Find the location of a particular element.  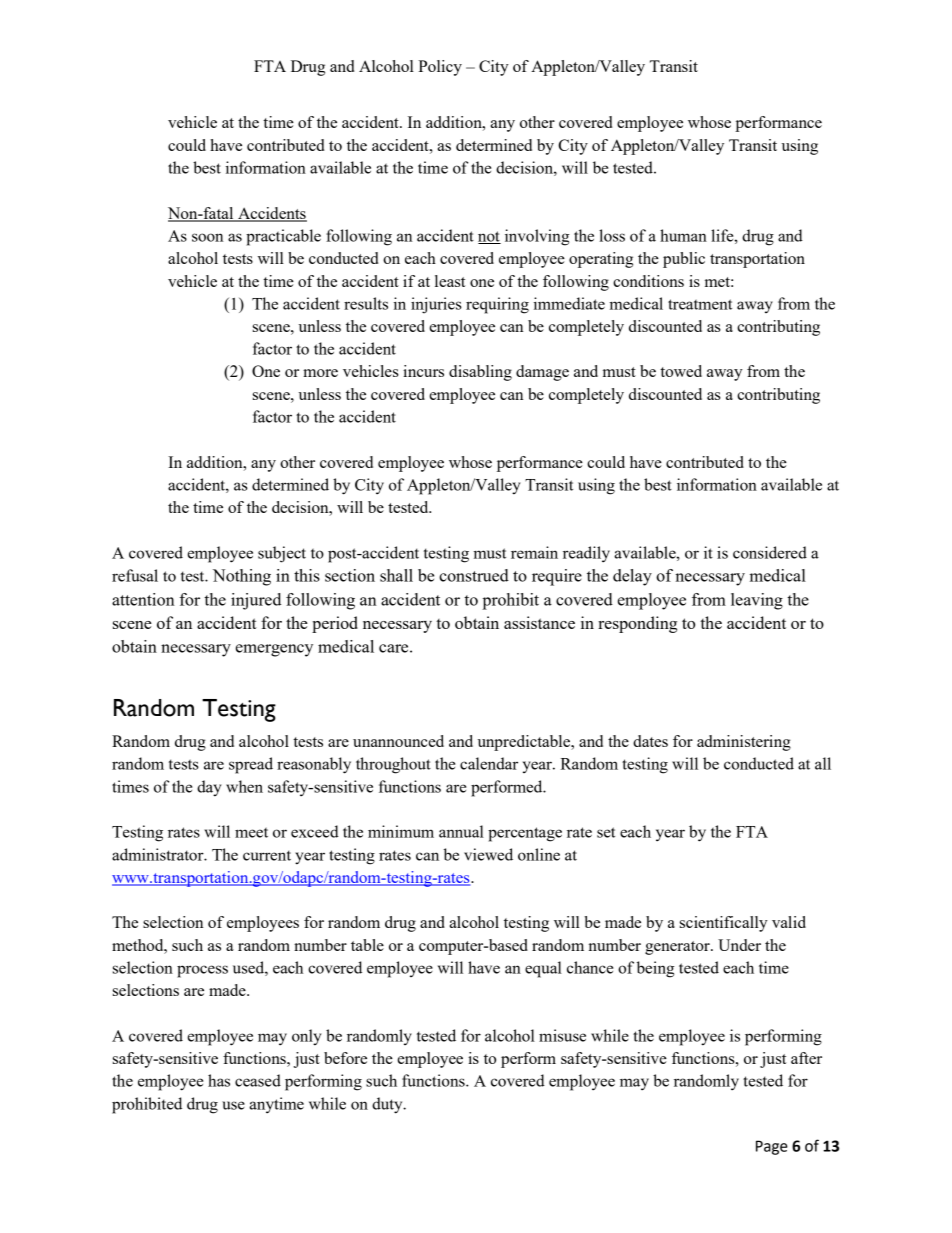

duty is located at coordinates (388, 1105).
